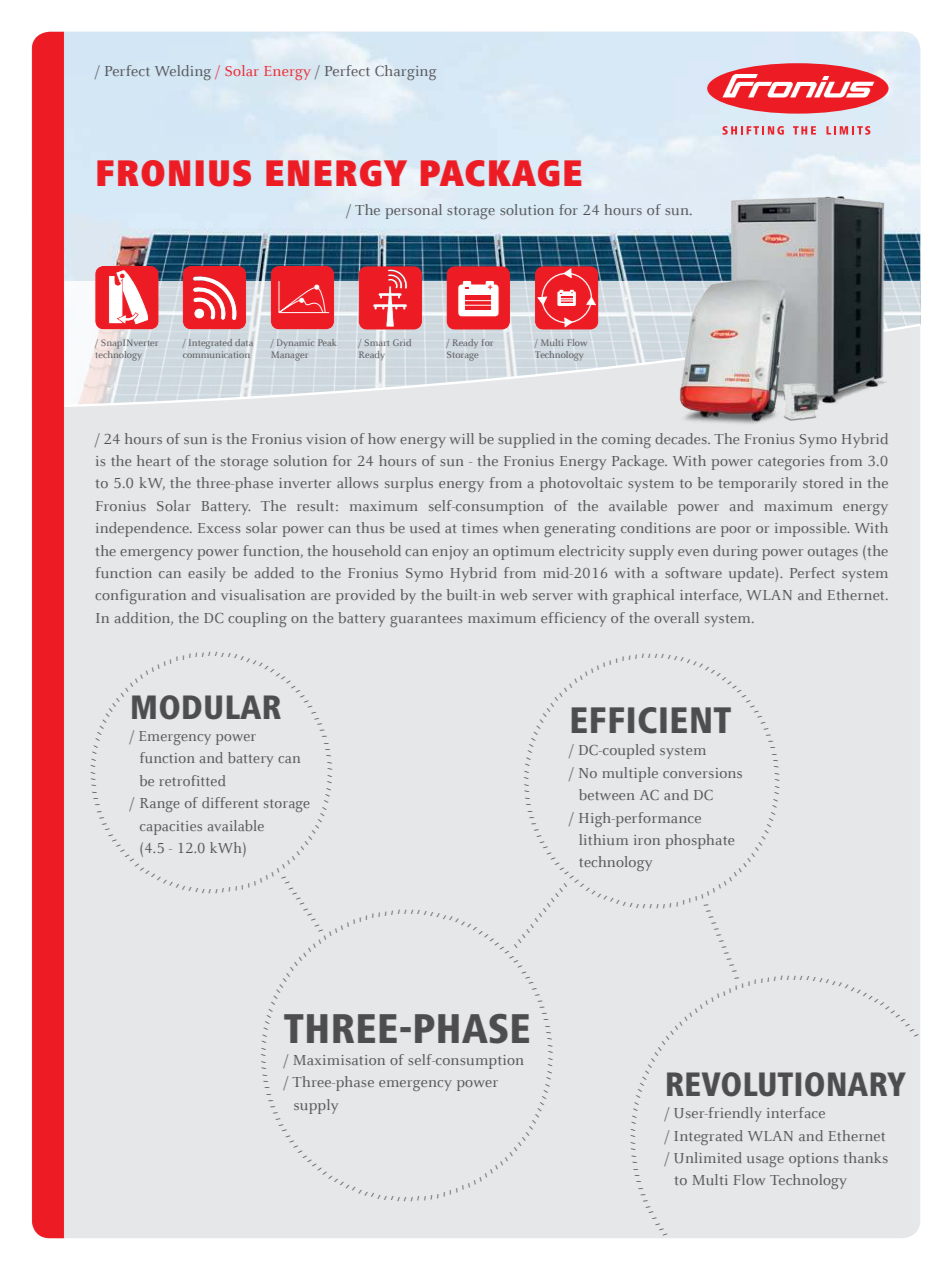 The image size is (952, 1270). Describe the element at coordinates (171, 828) in the screenshot. I see `capacities` at that location.
